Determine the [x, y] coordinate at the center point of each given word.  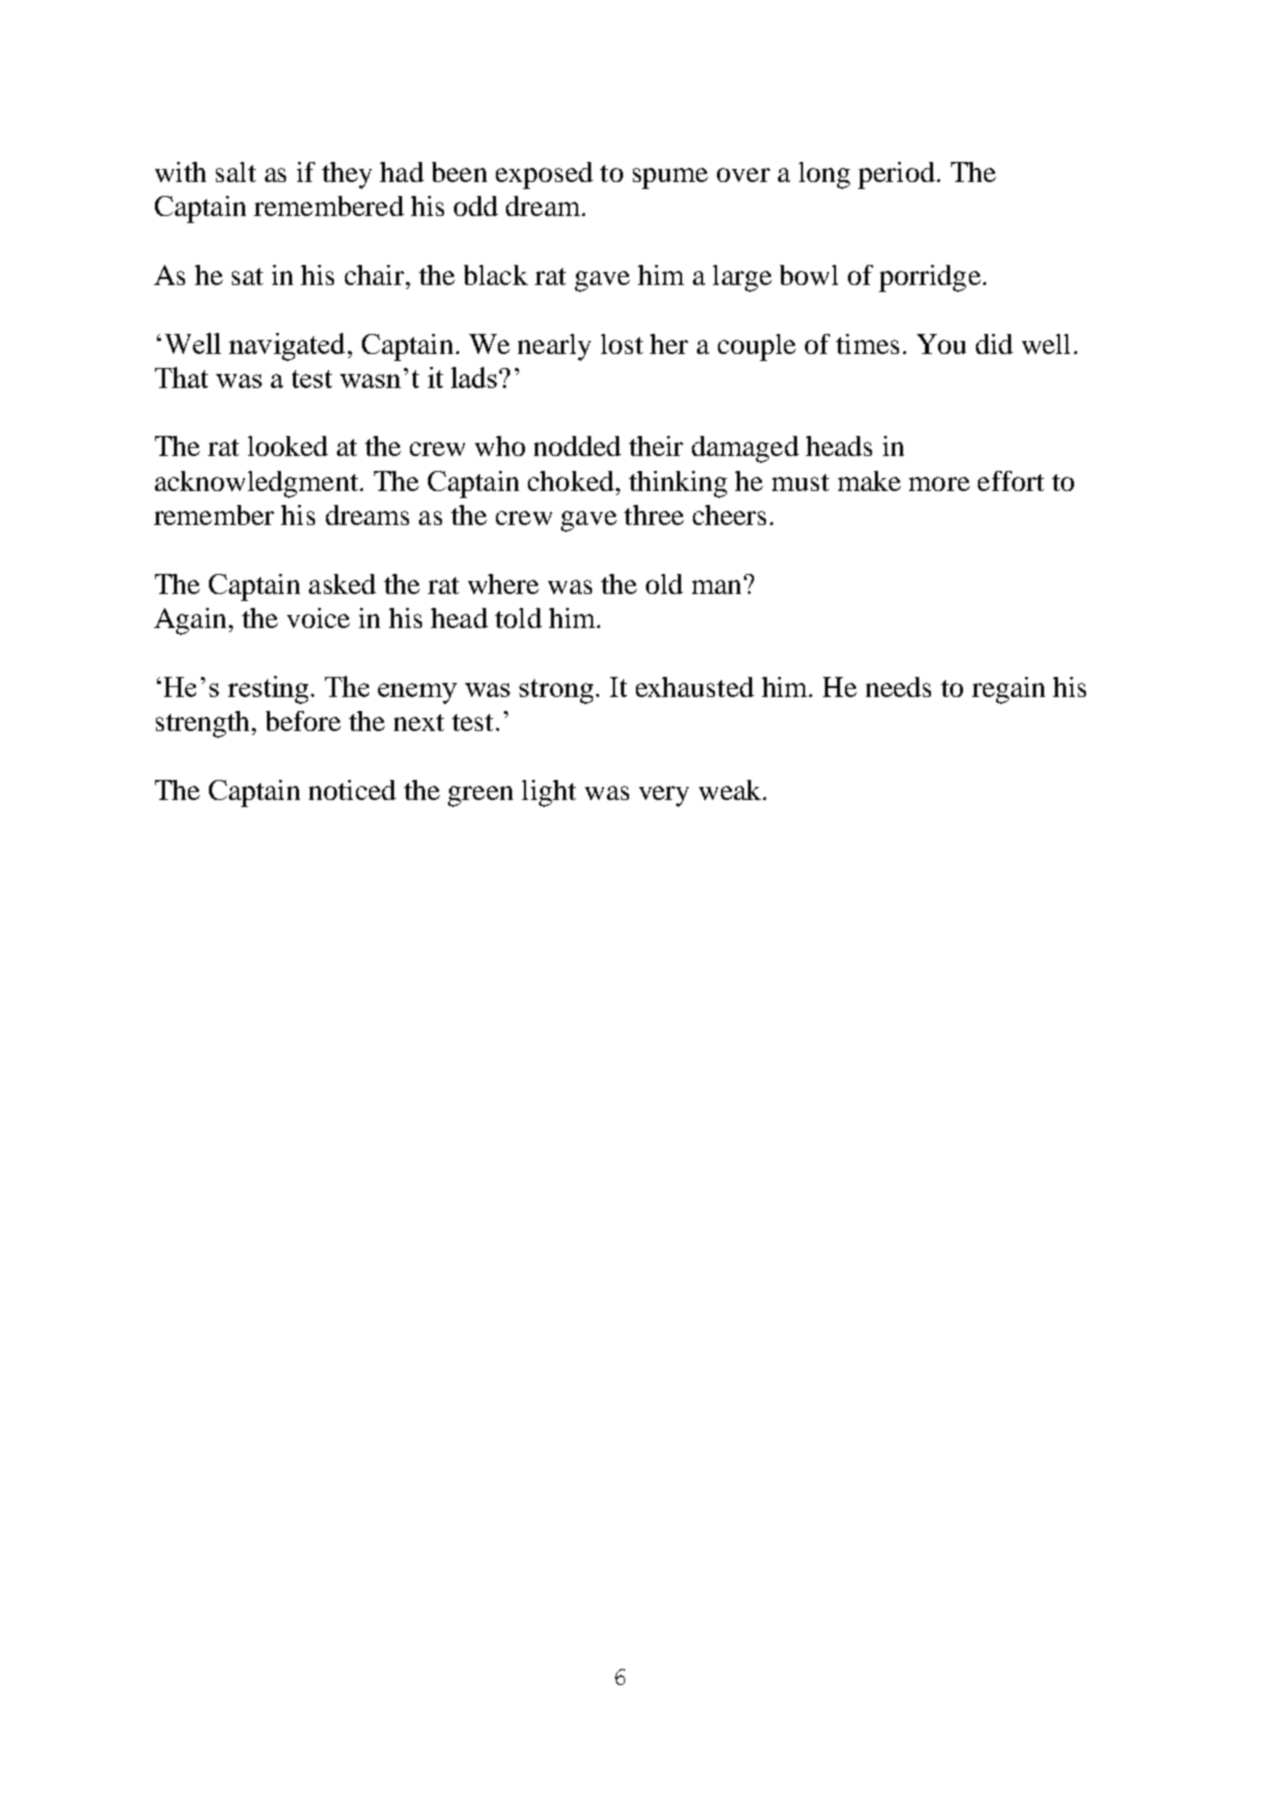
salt [236, 172]
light [549, 793]
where [503, 584]
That [181, 377]
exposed [544, 175]
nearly [554, 347]
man [716, 587]
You [941, 344]
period [896, 175]
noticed [352, 790]
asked [342, 584]
